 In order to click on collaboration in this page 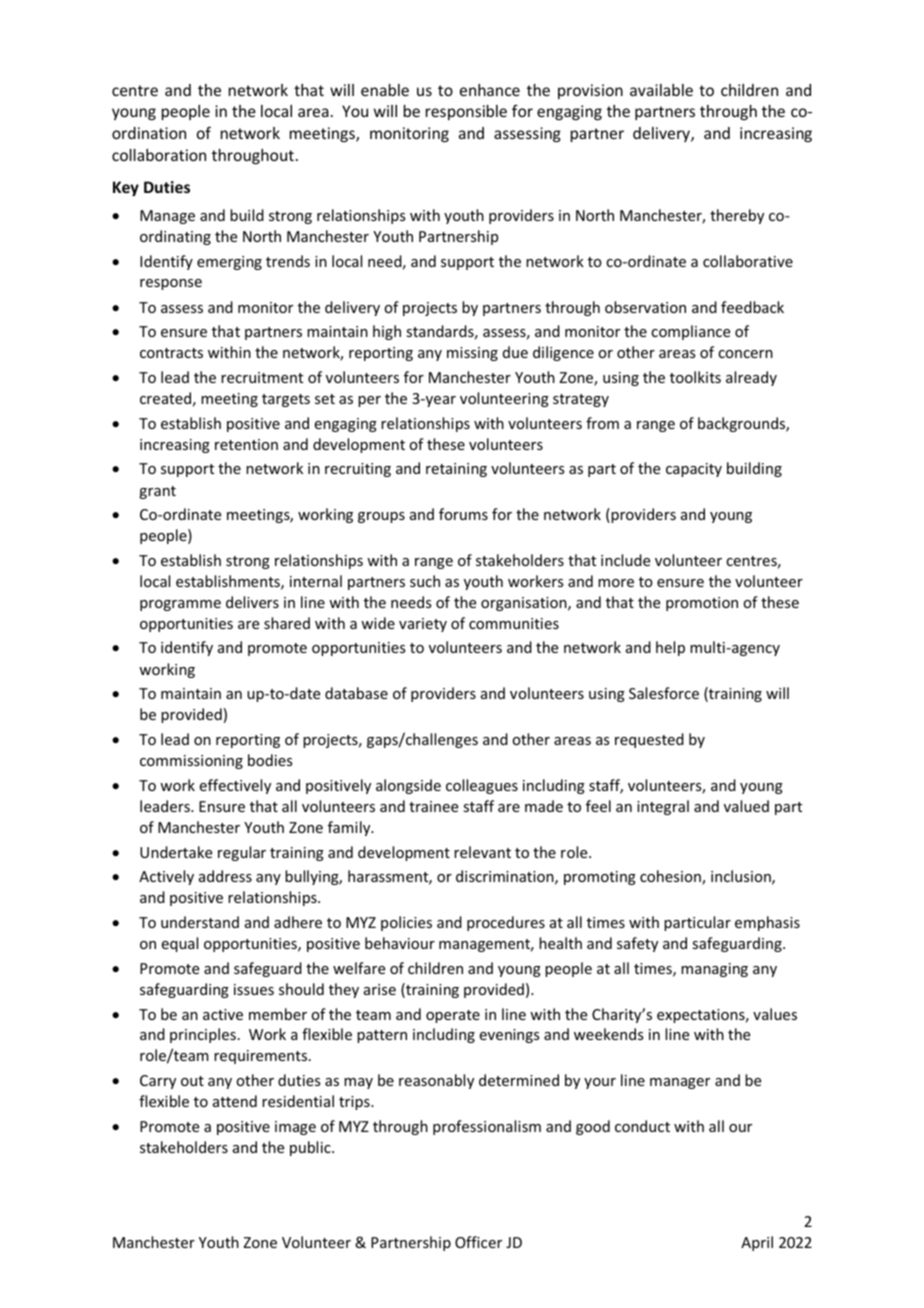, I will do `click(159, 155)`.
